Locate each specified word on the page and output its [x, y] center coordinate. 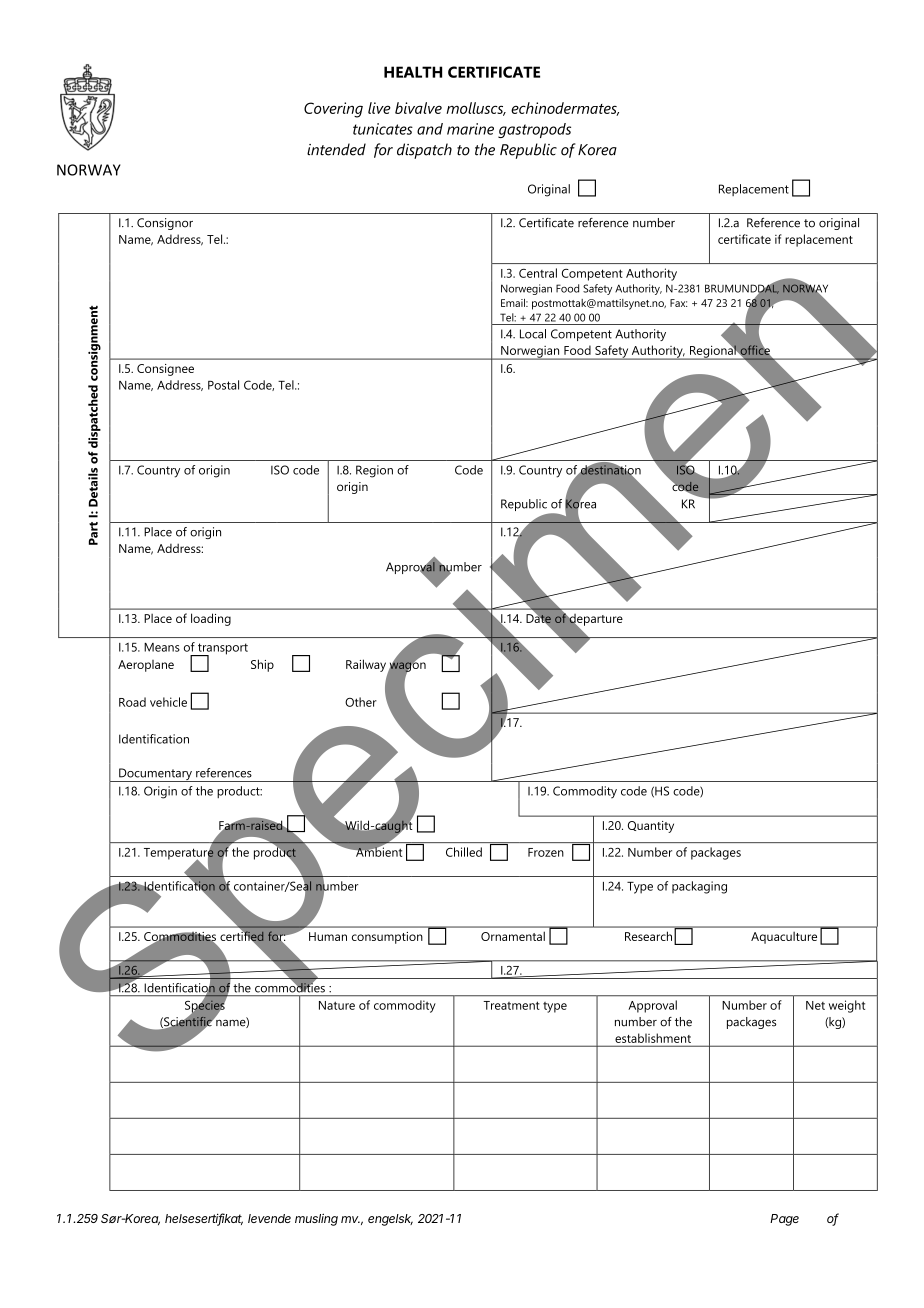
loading [211, 619]
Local [533, 334]
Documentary [155, 775]
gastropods [534, 130]
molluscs [476, 109]
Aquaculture [784, 938]
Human [328, 936]
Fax [679, 303]
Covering [333, 110]
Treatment [511, 1005]
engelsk [390, 1220]
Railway [367, 666]
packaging [699, 887]
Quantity [651, 827]
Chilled [464, 852]
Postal [223, 385]
